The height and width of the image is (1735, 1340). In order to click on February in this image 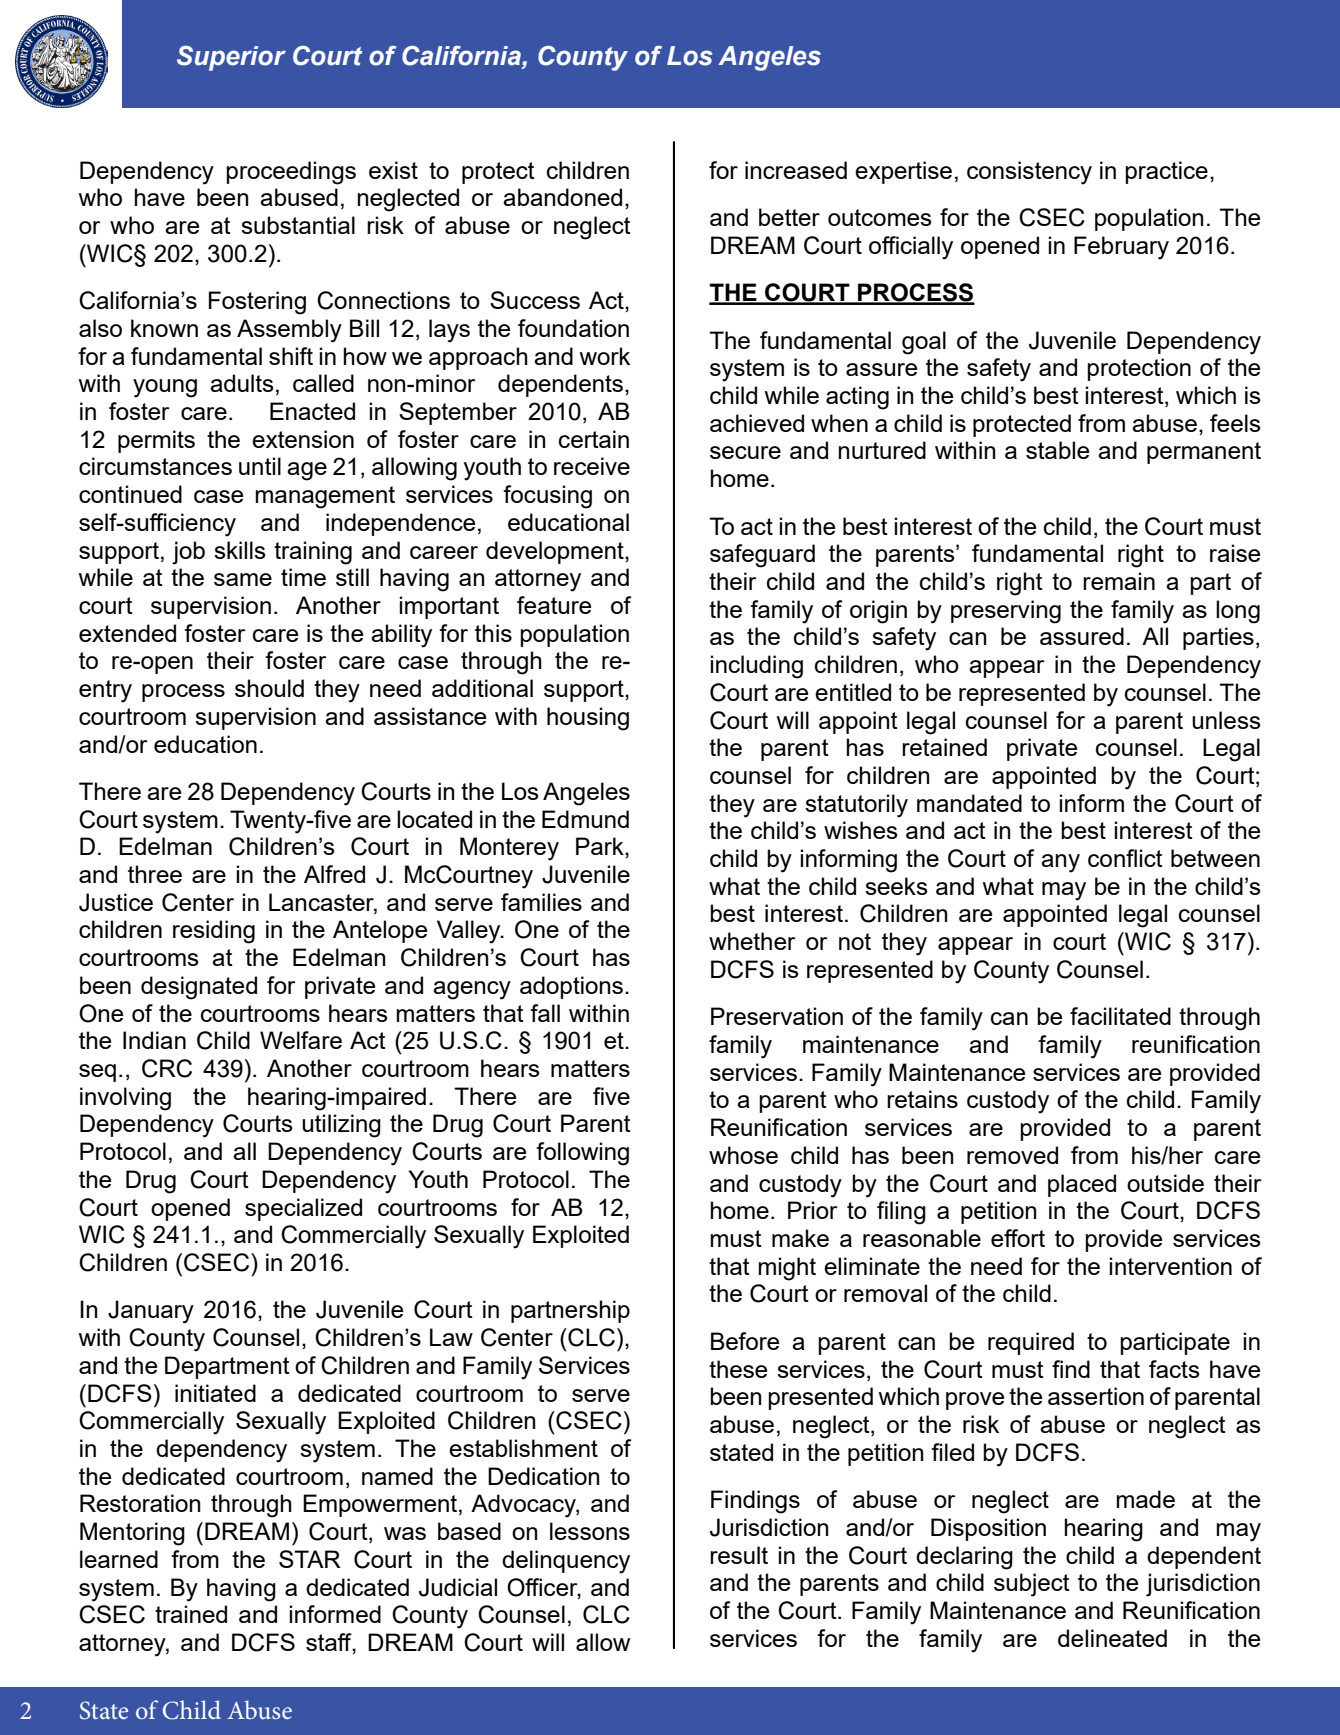, I will do `click(1121, 248)`.
